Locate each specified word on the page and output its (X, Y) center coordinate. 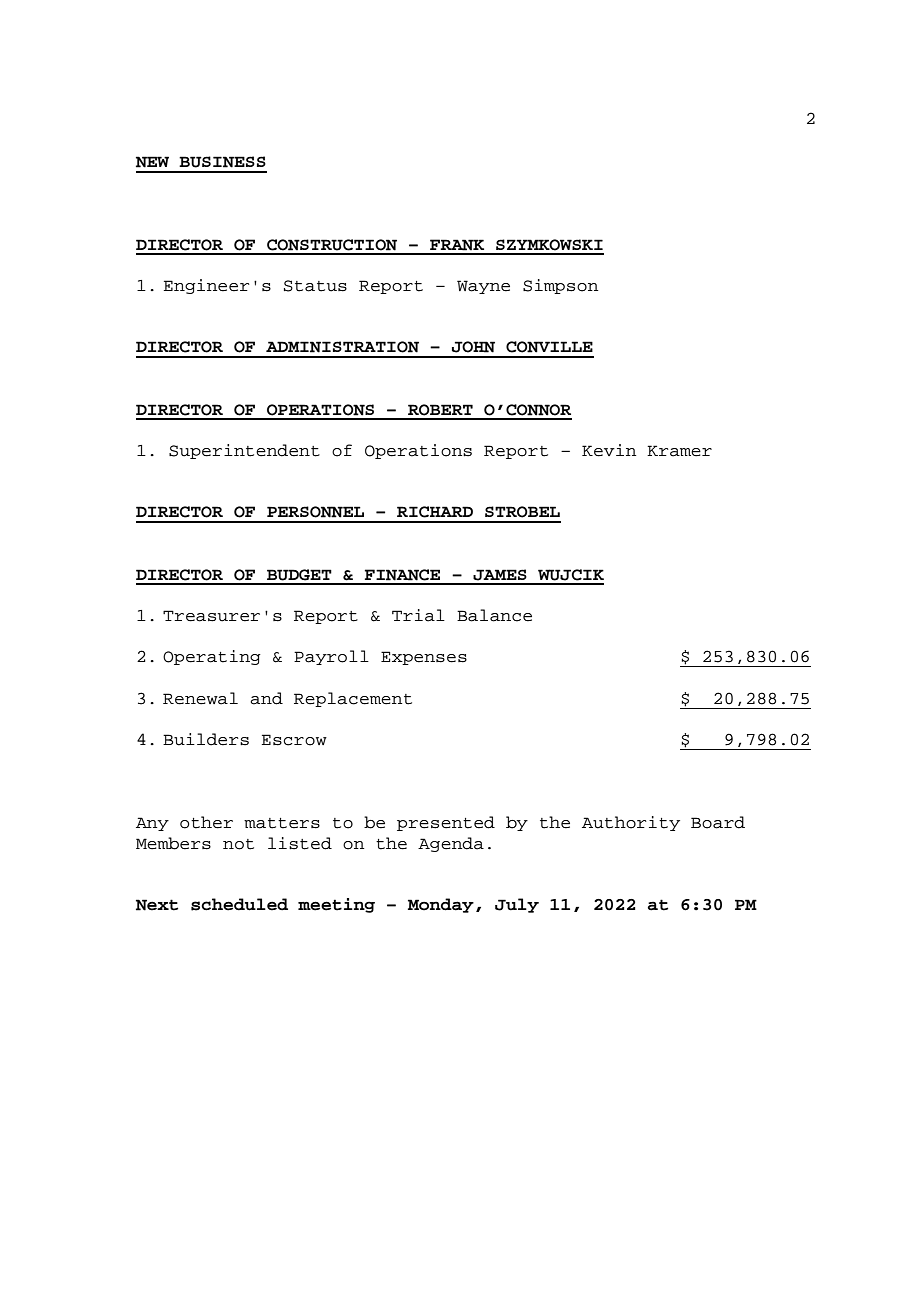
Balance (494, 615)
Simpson (561, 286)
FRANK (457, 245)
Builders (206, 739)
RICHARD (435, 512)
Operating (212, 657)
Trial (418, 615)
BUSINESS (222, 162)
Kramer (679, 451)
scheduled (239, 904)
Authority (631, 823)
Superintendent (244, 451)
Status (315, 286)
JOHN (473, 347)
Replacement (353, 699)
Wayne (483, 287)
